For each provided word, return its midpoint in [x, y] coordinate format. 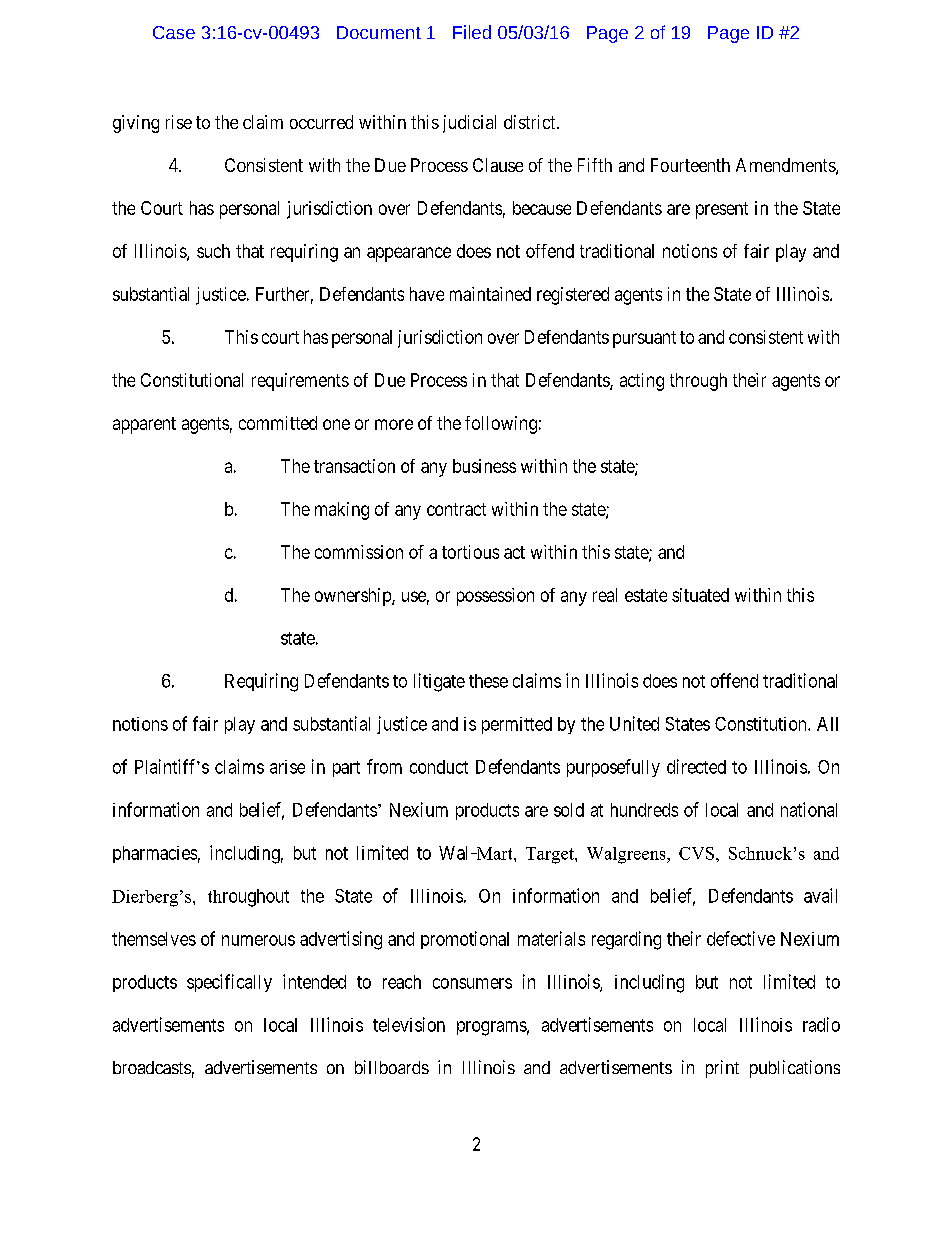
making [342, 511]
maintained [490, 294]
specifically [229, 983]
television [409, 1024]
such [213, 251]
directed [696, 766]
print [722, 1069]
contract [456, 509]
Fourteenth [690, 165]
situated [700, 595]
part [346, 769]
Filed [472, 32]
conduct [439, 767]
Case [174, 32]
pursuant [644, 339]
